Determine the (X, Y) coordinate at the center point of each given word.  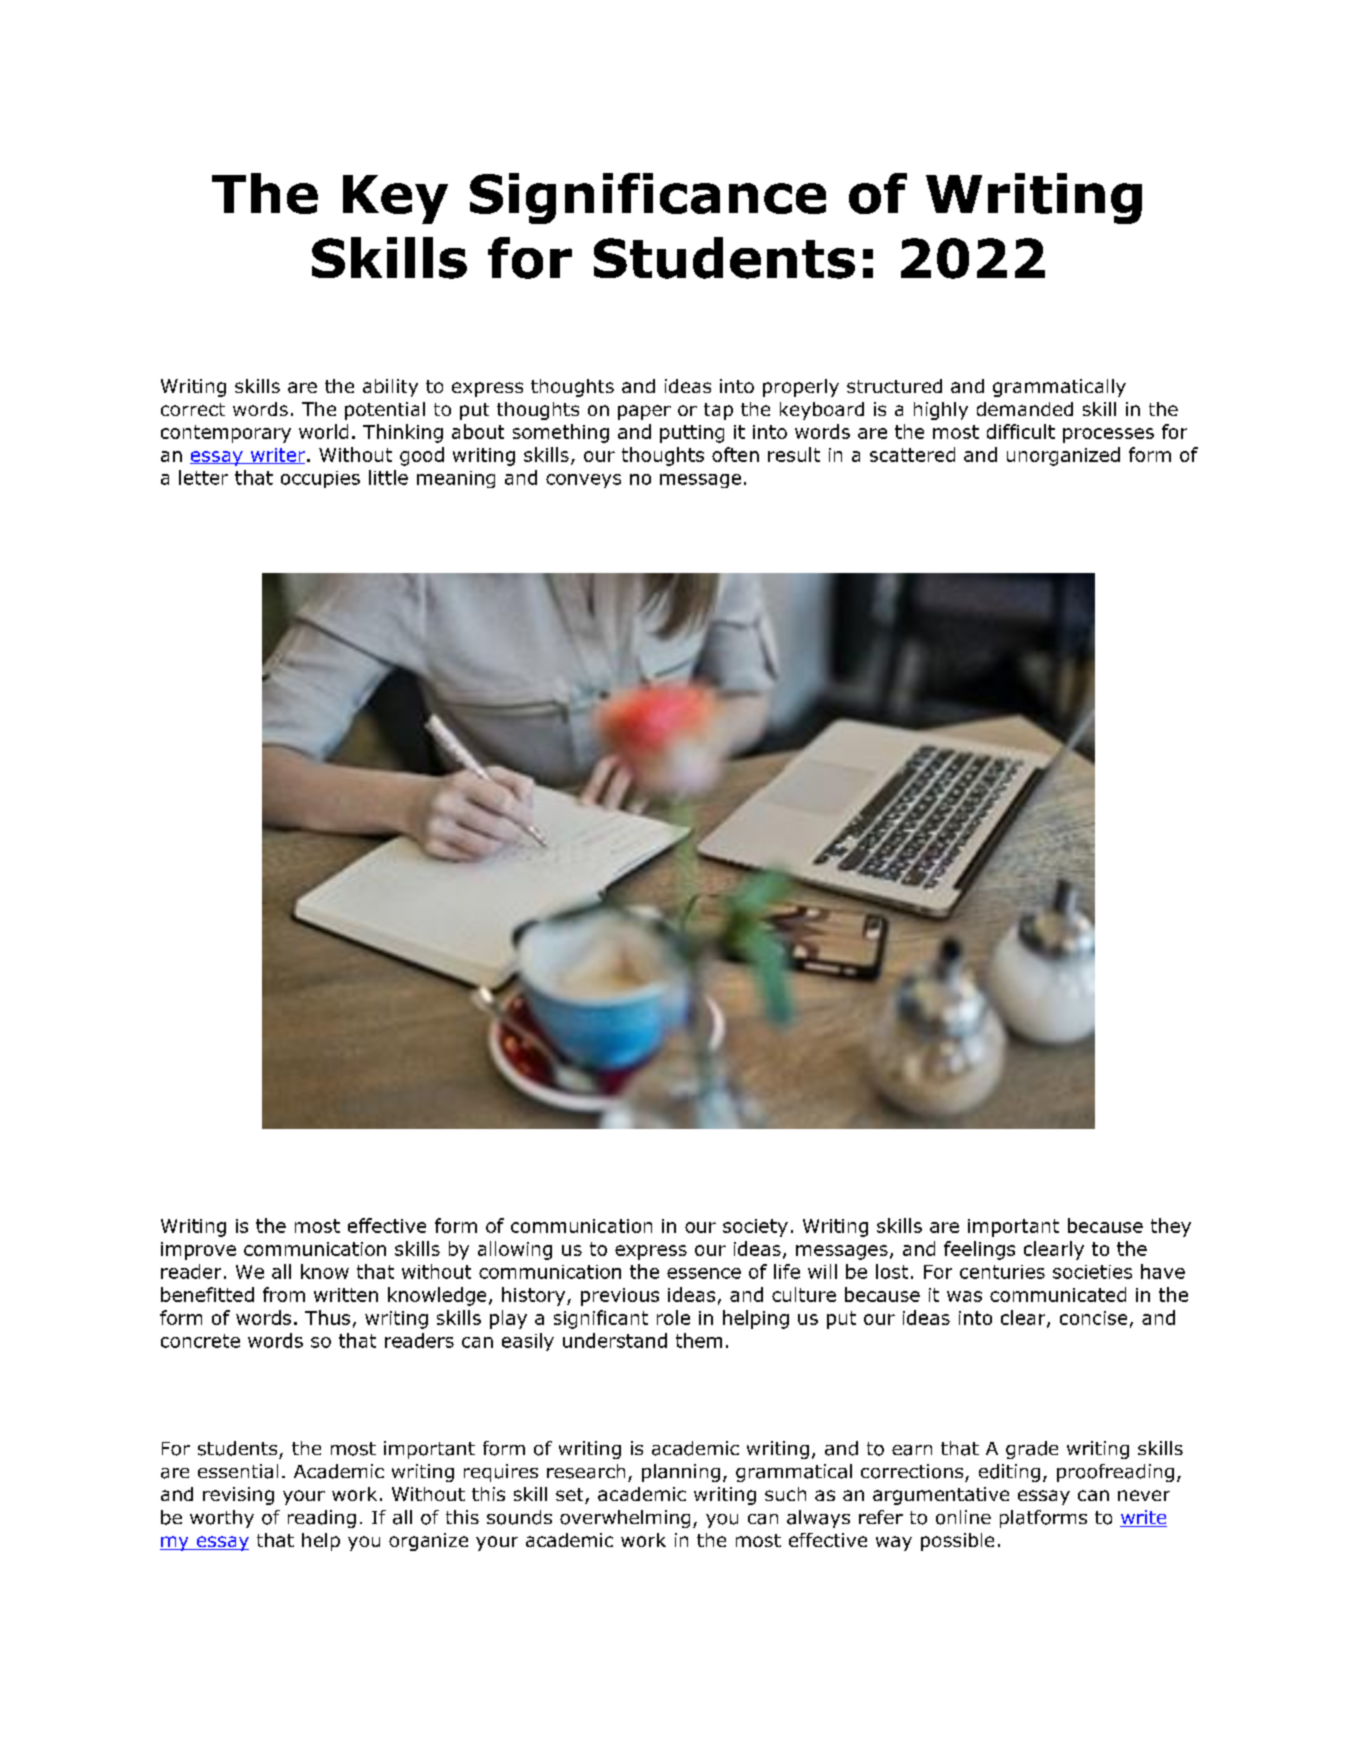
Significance (648, 198)
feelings (979, 1250)
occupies (320, 479)
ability (390, 388)
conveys (583, 481)
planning (681, 1473)
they (1171, 1227)
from (284, 1294)
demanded (1025, 409)
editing (1009, 1473)
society (755, 1228)
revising (238, 1496)
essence (704, 1273)
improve (198, 1251)
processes (1108, 435)
